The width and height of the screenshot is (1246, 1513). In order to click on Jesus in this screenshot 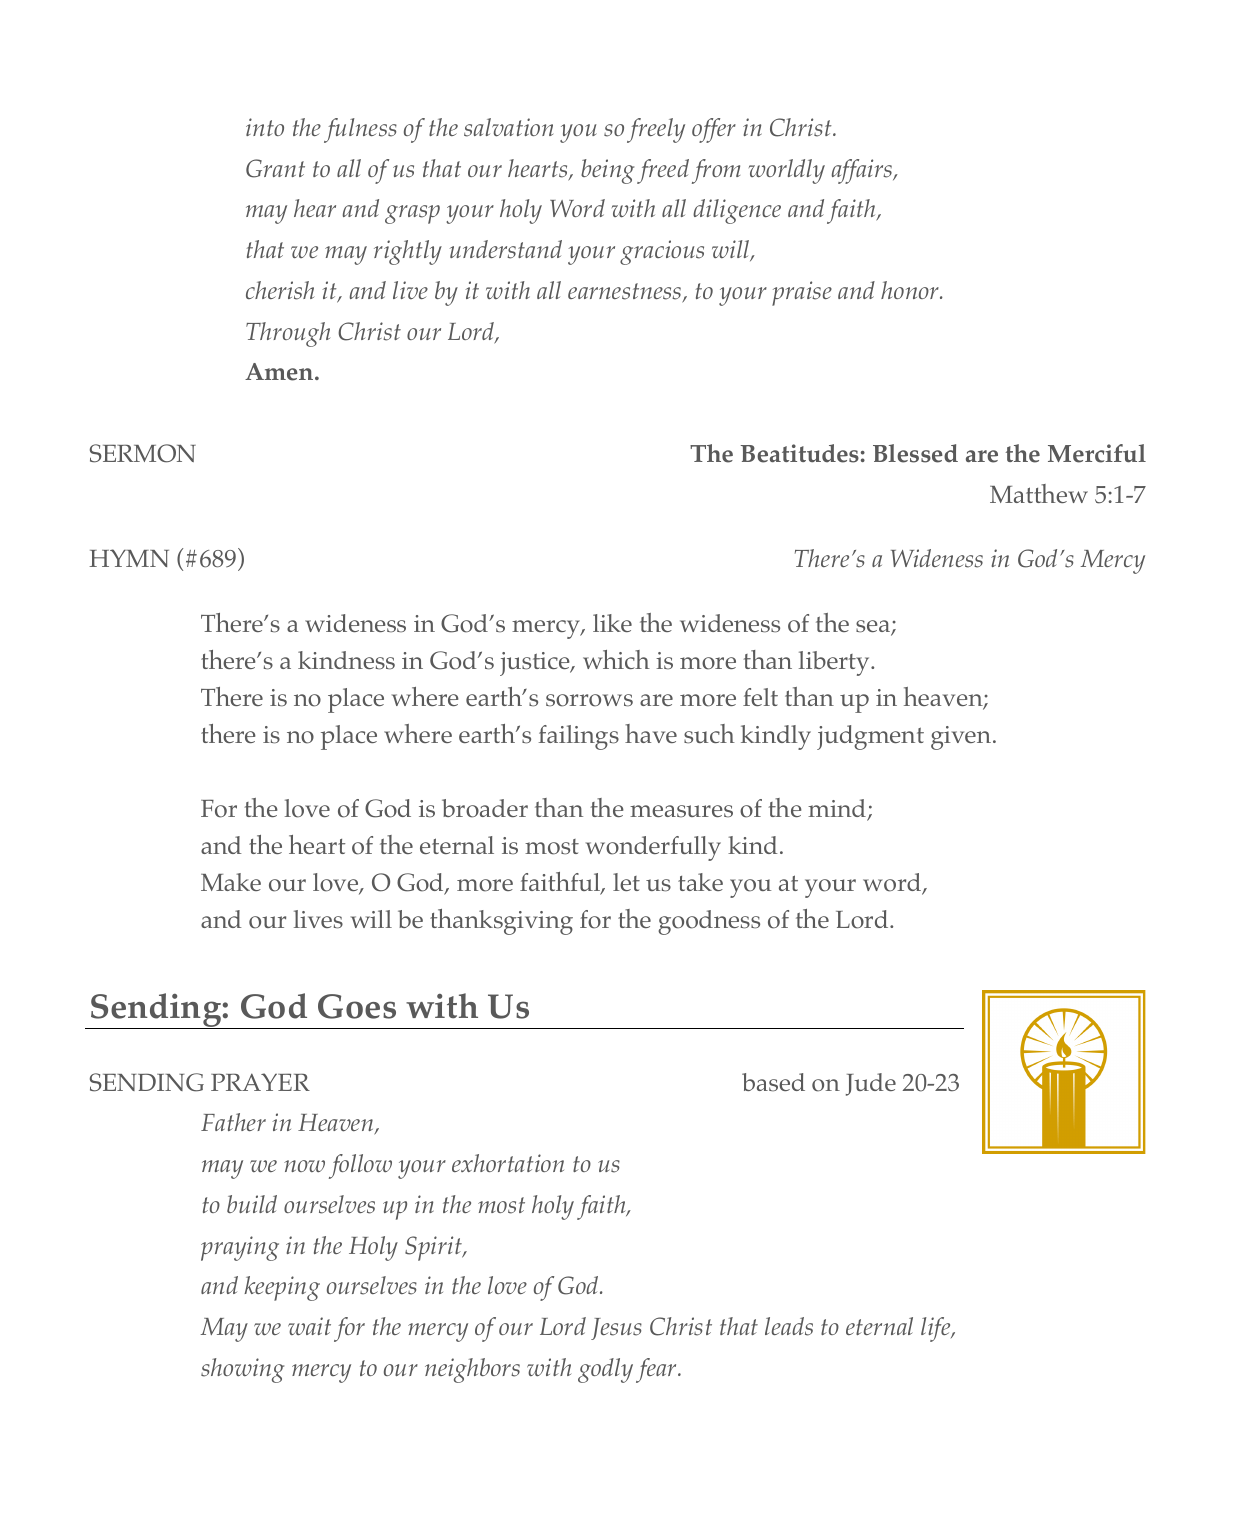, I will do `click(616, 1329)`.
